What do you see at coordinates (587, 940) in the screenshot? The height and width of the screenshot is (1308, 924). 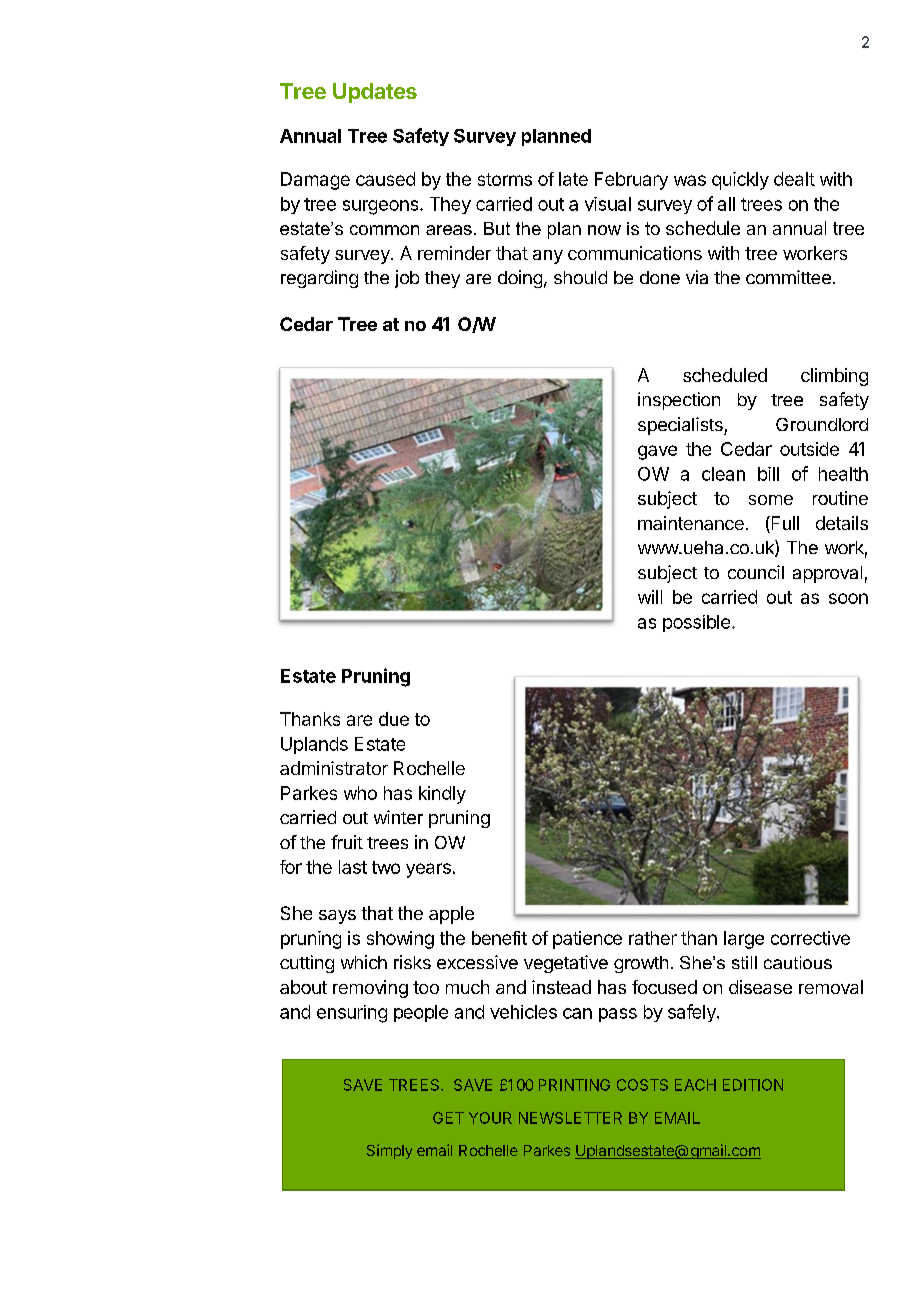 I see `patience` at bounding box center [587, 940].
